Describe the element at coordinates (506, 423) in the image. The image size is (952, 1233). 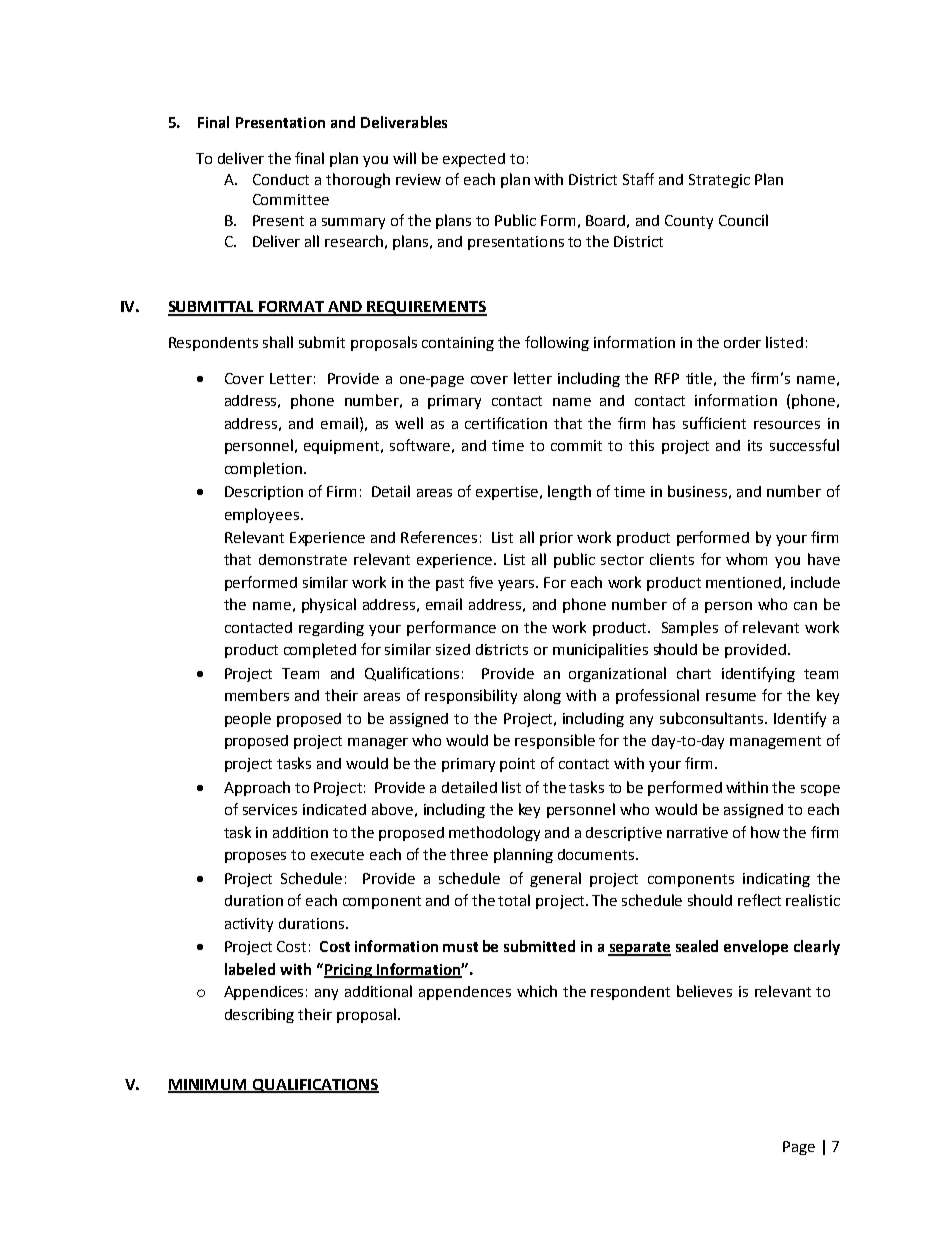
I see `certification` at that location.
